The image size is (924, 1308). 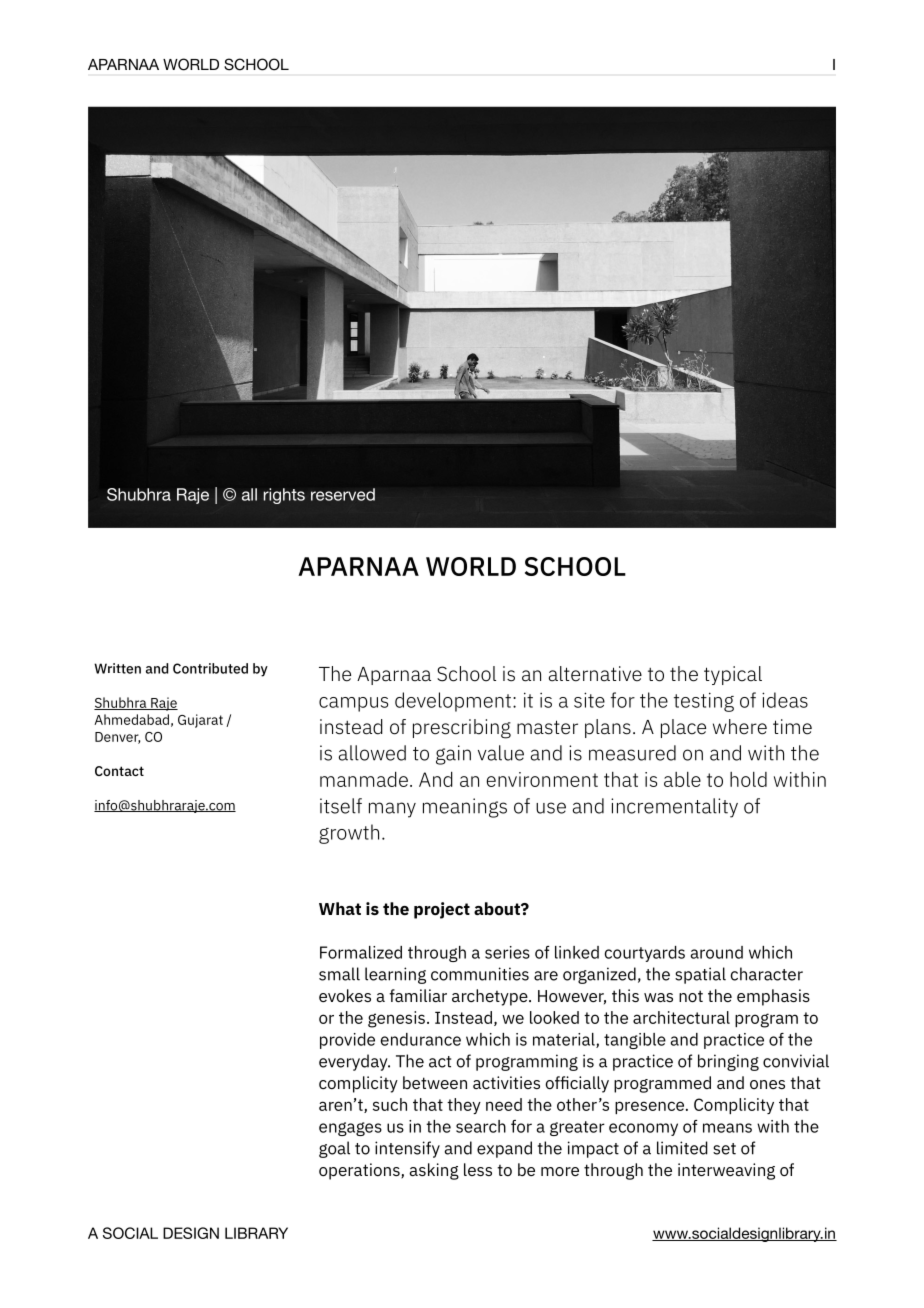 I want to click on not, so click(x=691, y=996).
